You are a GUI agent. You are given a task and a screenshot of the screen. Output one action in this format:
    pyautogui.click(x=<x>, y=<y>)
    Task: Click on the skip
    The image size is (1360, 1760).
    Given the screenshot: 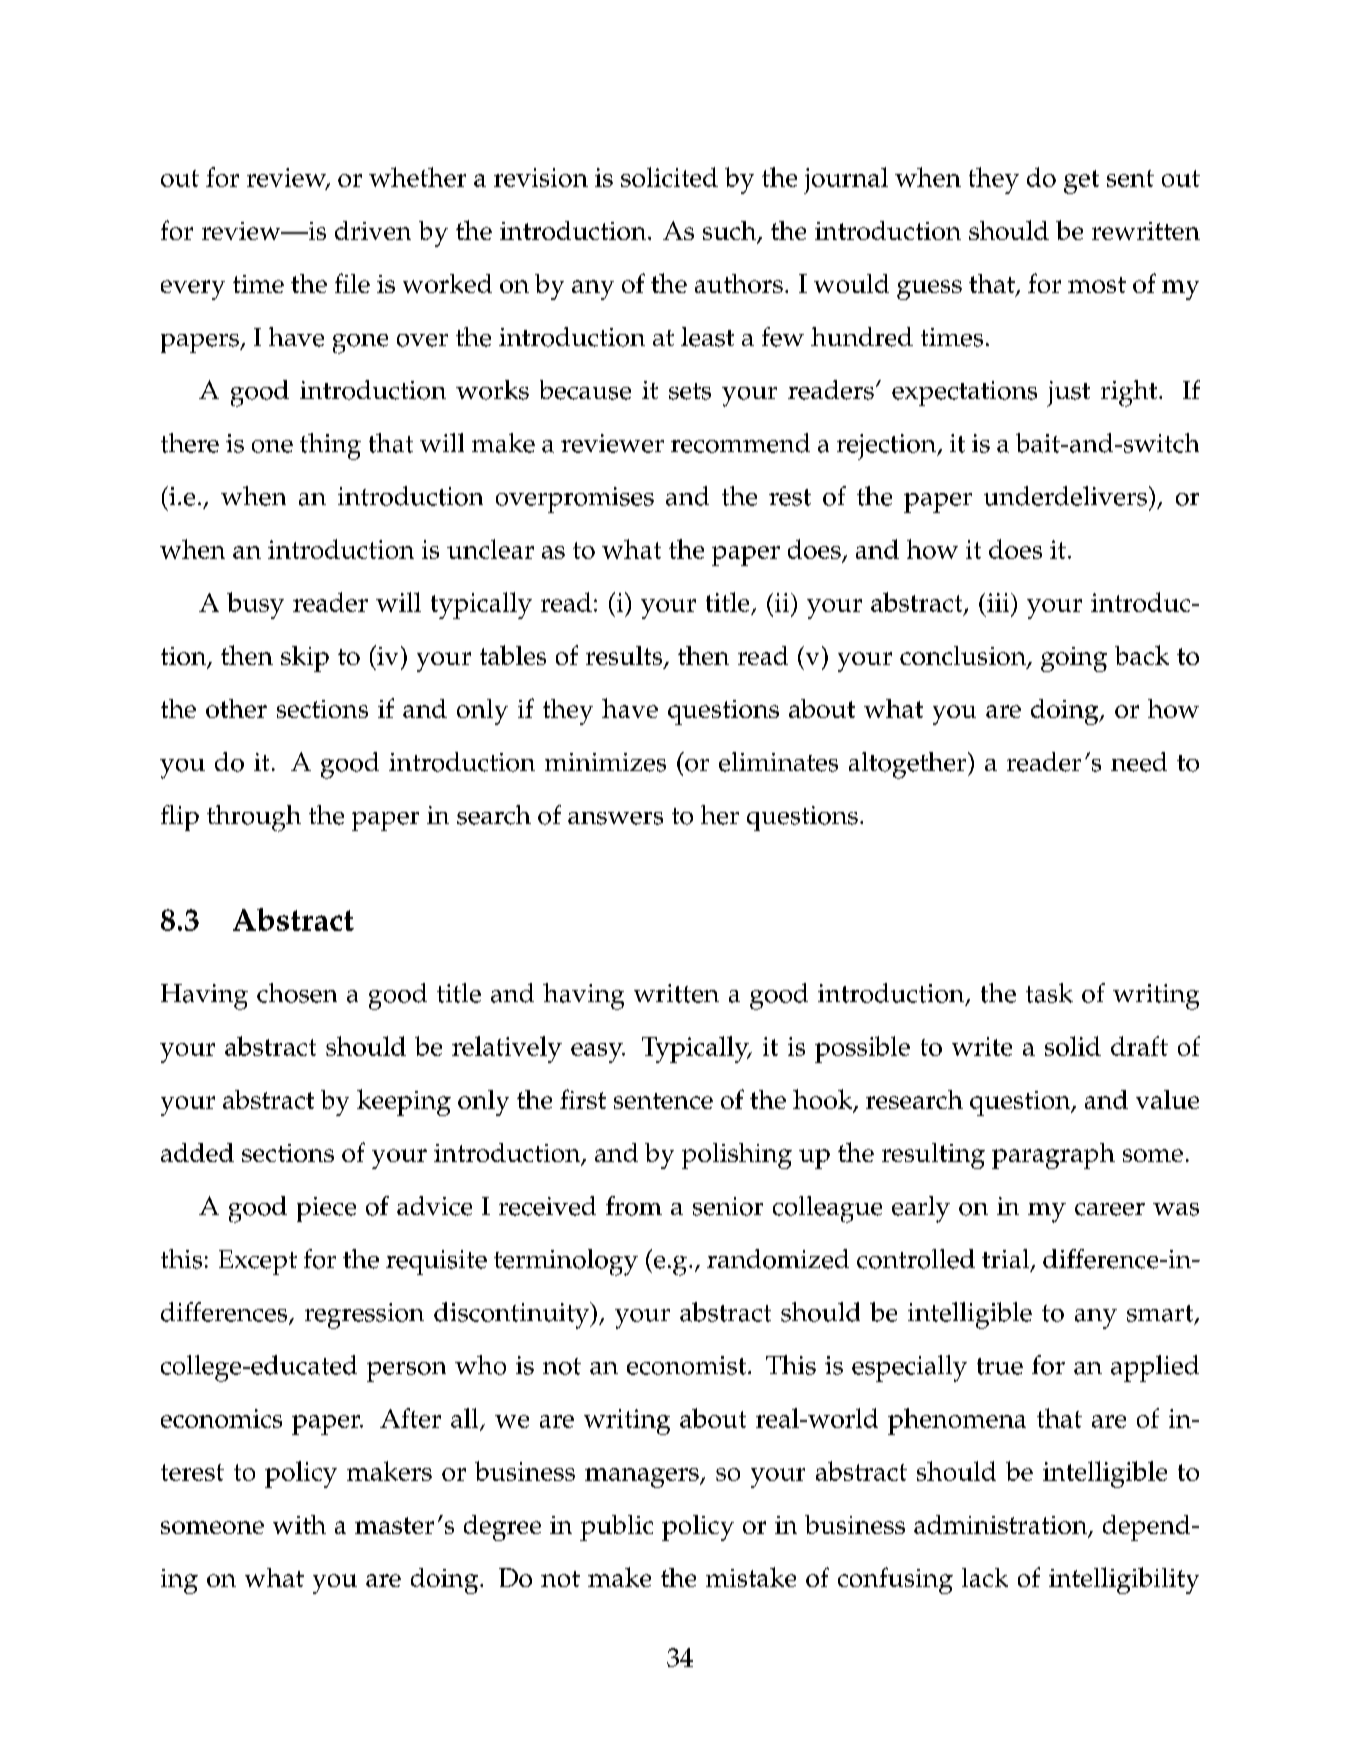 What is the action you would take?
    pyautogui.click(x=305, y=659)
